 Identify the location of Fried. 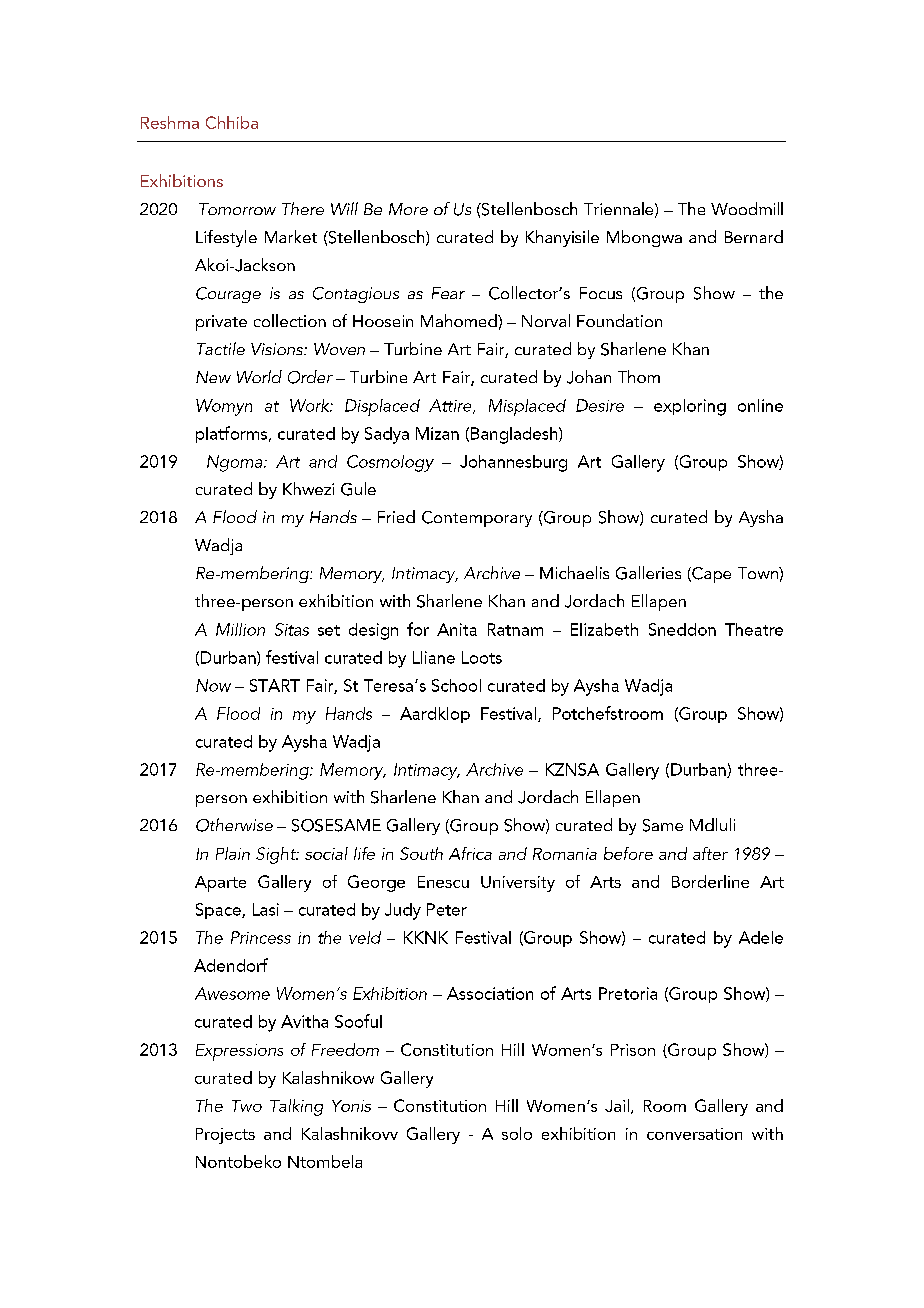
(396, 516).
